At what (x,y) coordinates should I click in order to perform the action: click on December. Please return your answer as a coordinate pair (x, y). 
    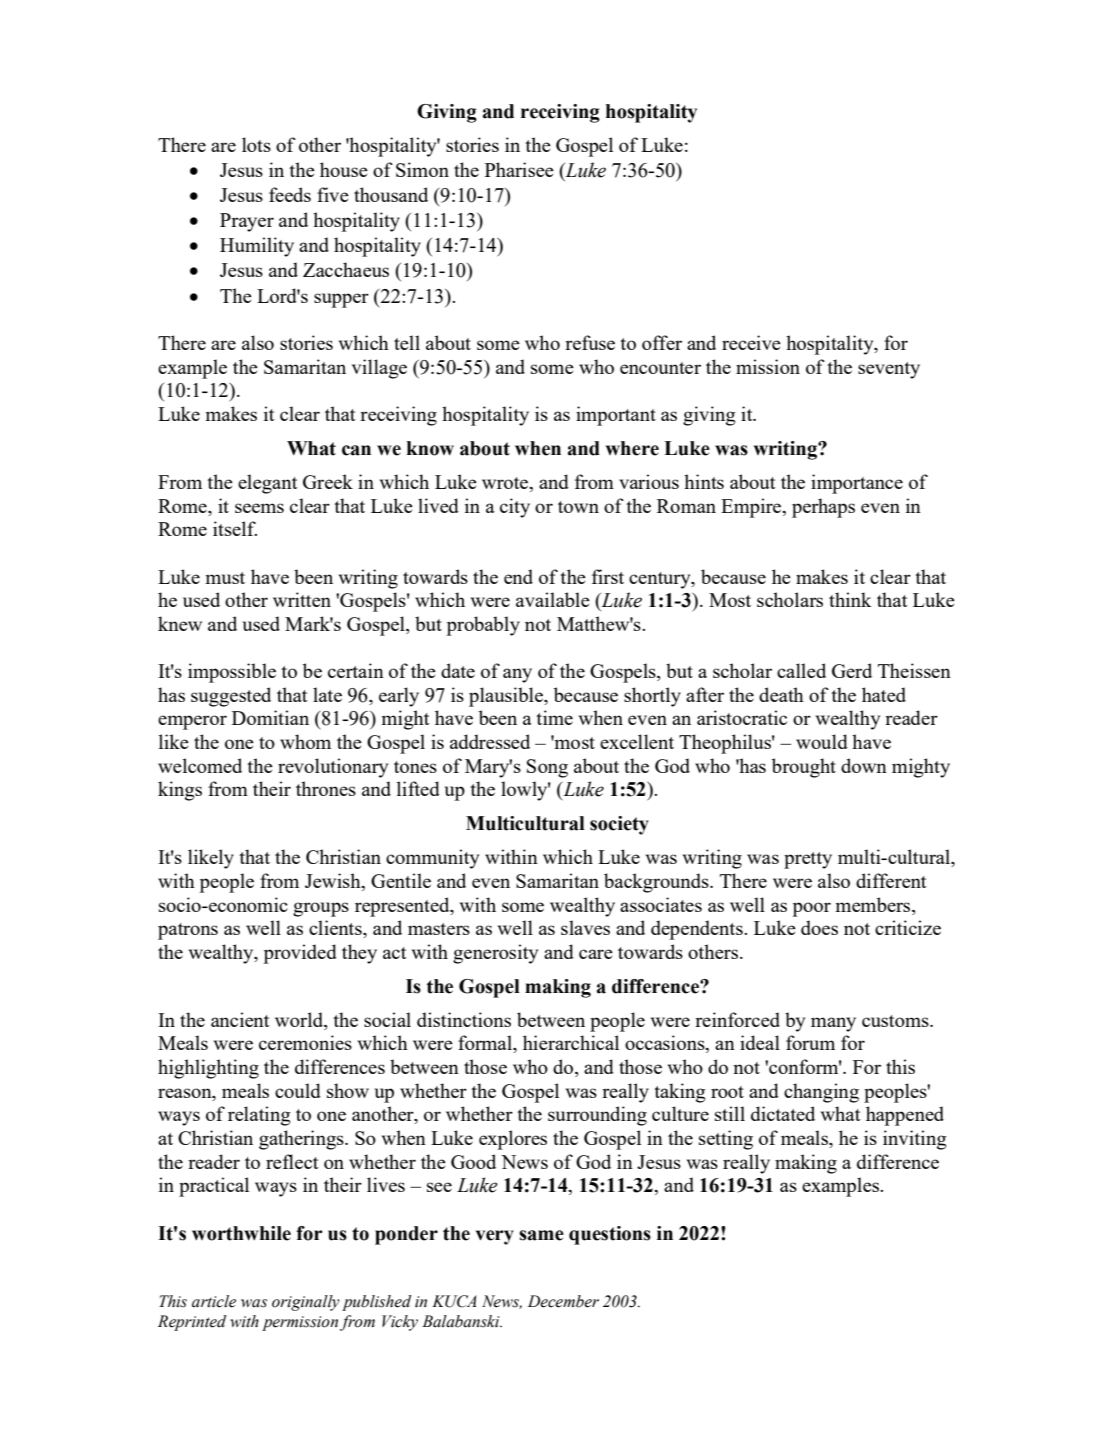
    Looking at the image, I should click on (563, 1301).
